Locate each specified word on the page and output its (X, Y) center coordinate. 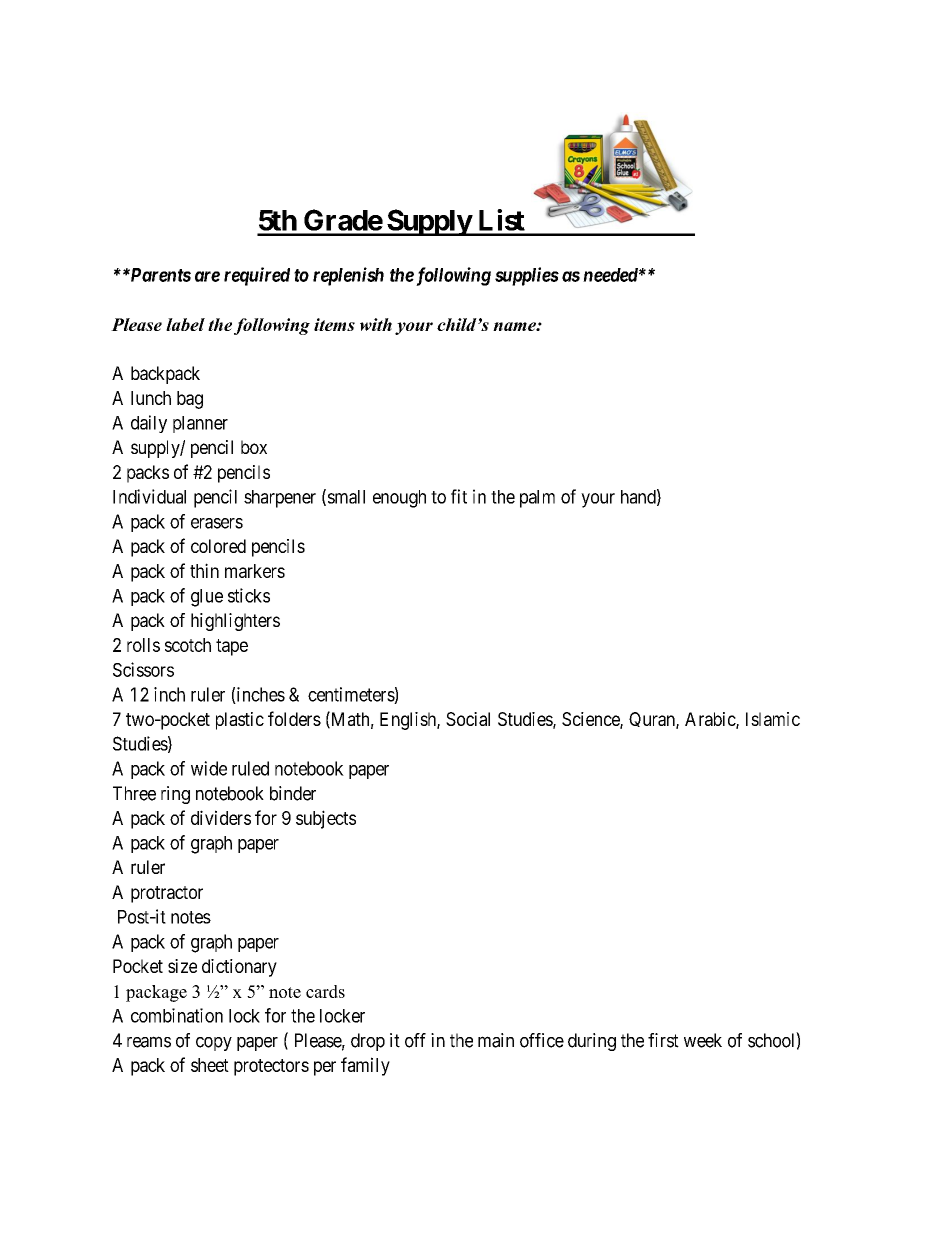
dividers (221, 817)
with (376, 324)
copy (214, 1044)
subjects (326, 819)
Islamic (773, 719)
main (496, 1040)
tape (232, 647)
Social (468, 719)
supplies (527, 276)
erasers (217, 523)
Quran (653, 720)
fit (459, 496)
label (185, 324)
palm (537, 499)
